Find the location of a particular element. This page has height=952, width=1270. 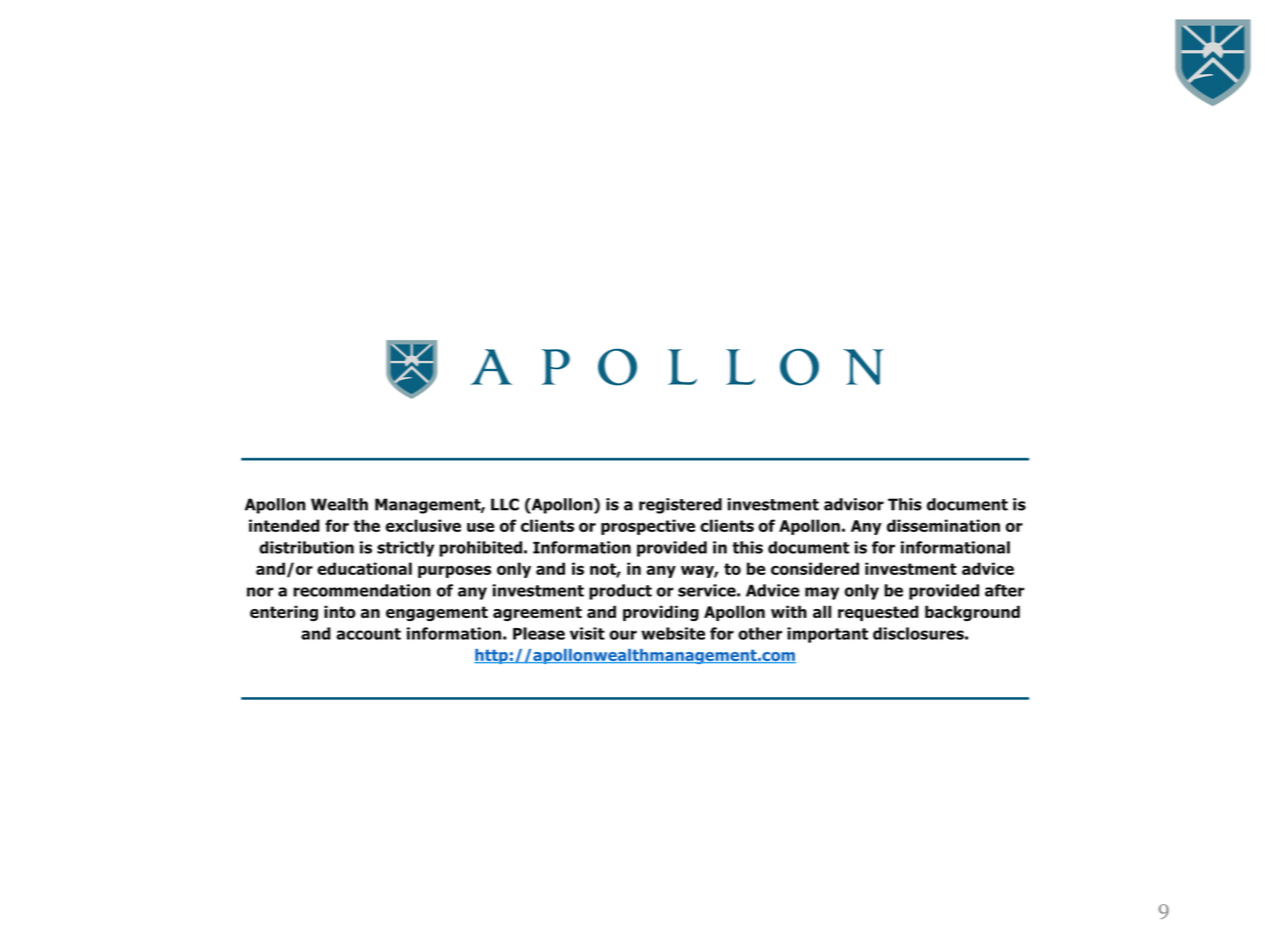

advisor is located at coordinates (854, 504).
